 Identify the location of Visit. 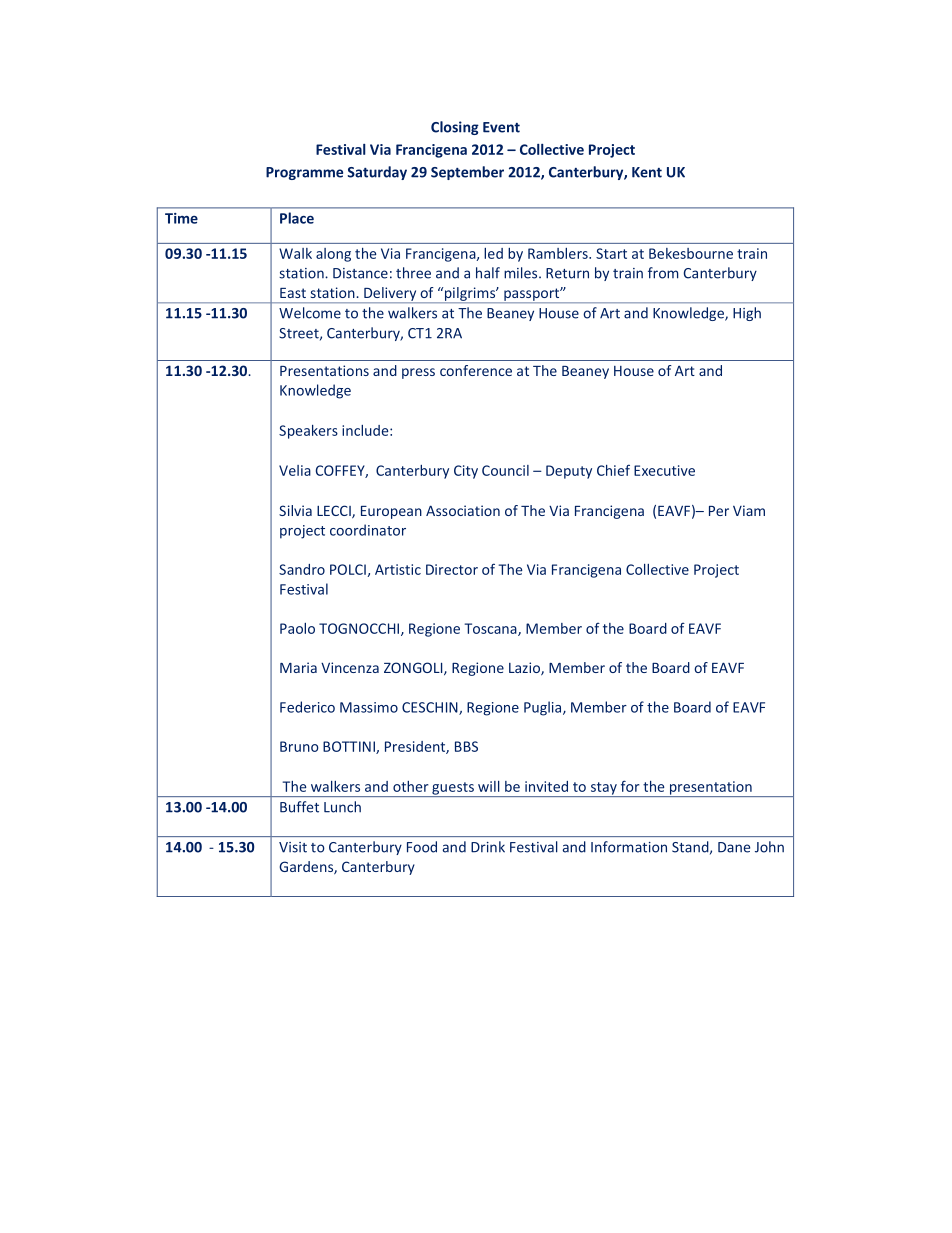
(293, 847).
